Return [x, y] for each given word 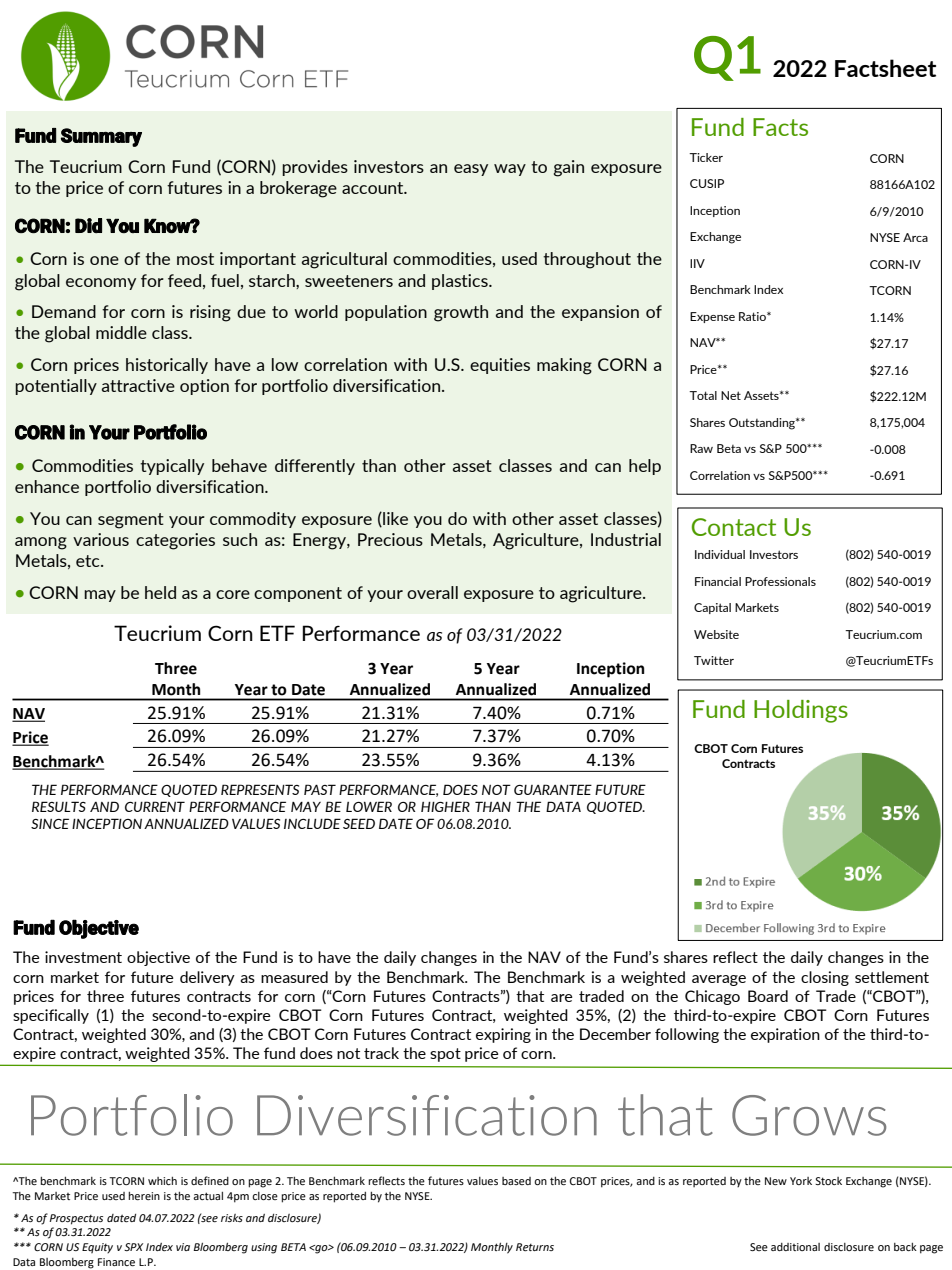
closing [825, 978]
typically [172, 467]
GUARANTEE [553, 789]
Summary [101, 137]
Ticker [706, 157]
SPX [133, 1247]
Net [731, 395]
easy [471, 170]
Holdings [801, 711]
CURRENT [155, 806]
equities [500, 366]
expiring [503, 1035]
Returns [535, 1247]
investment [83, 957]
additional [795, 1247]
